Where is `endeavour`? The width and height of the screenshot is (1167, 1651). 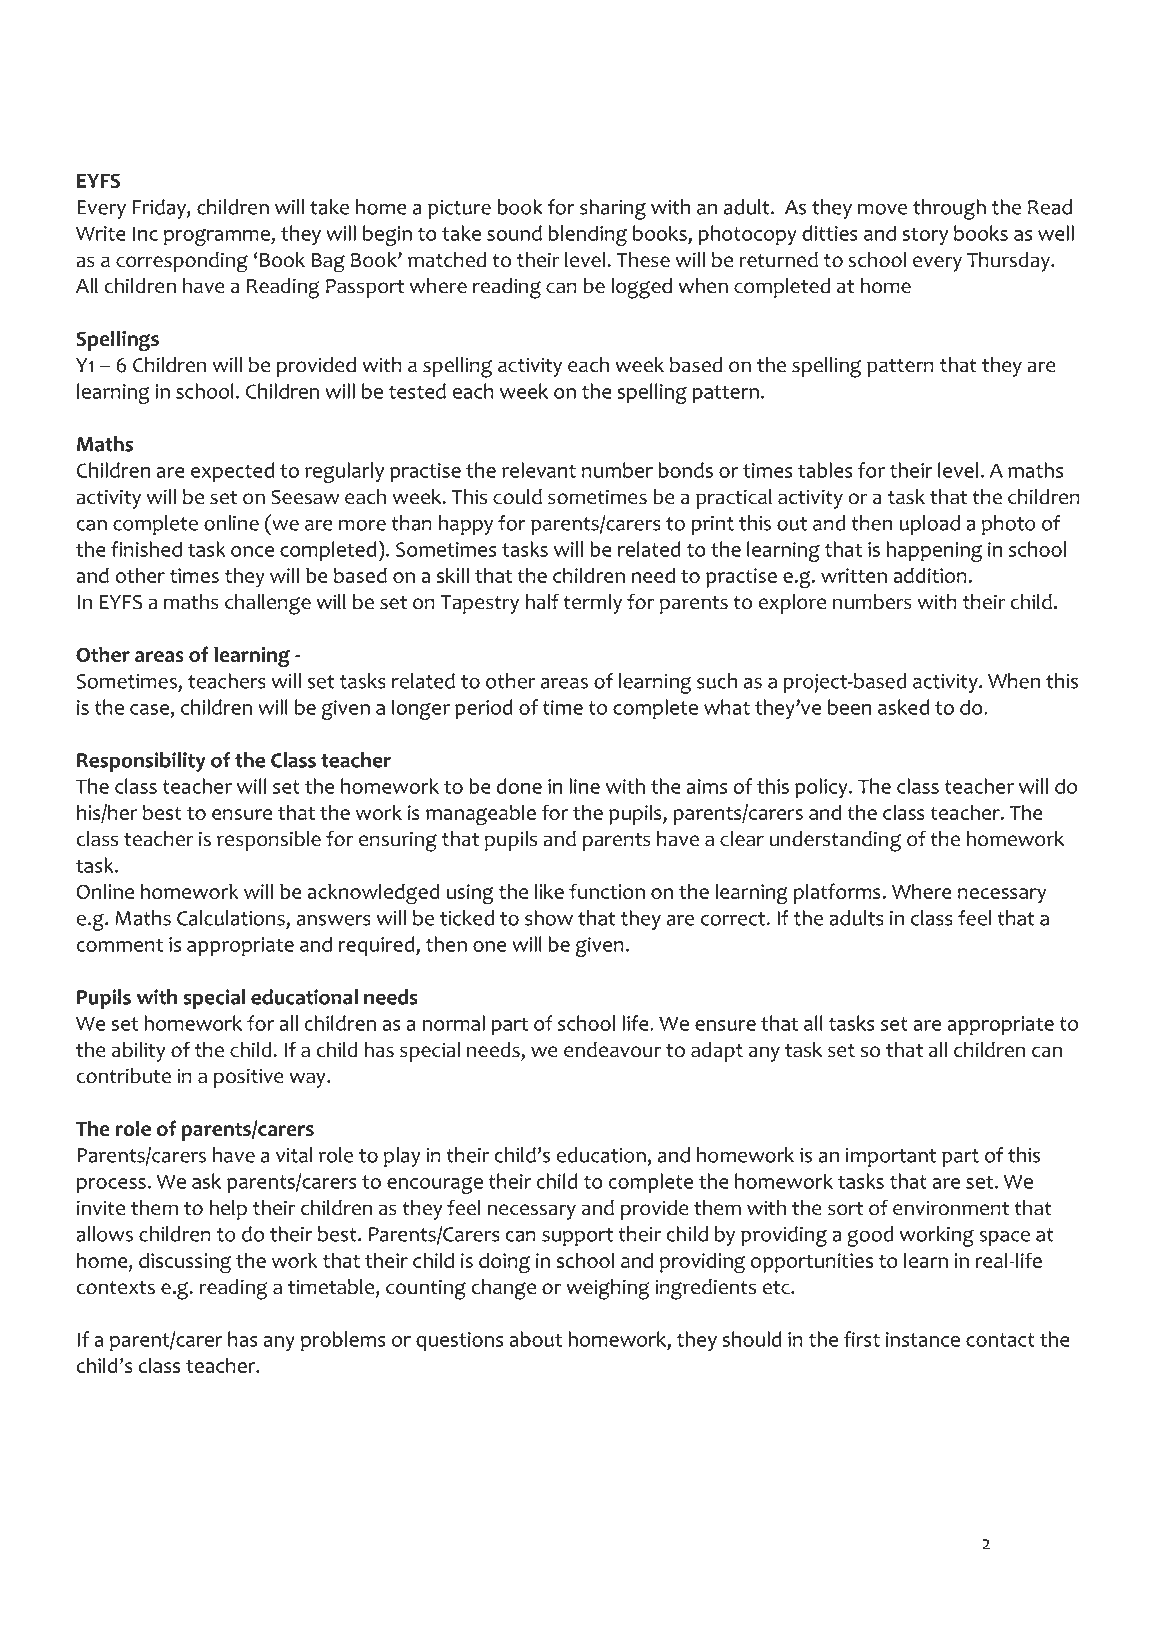
endeavour is located at coordinates (612, 1050).
